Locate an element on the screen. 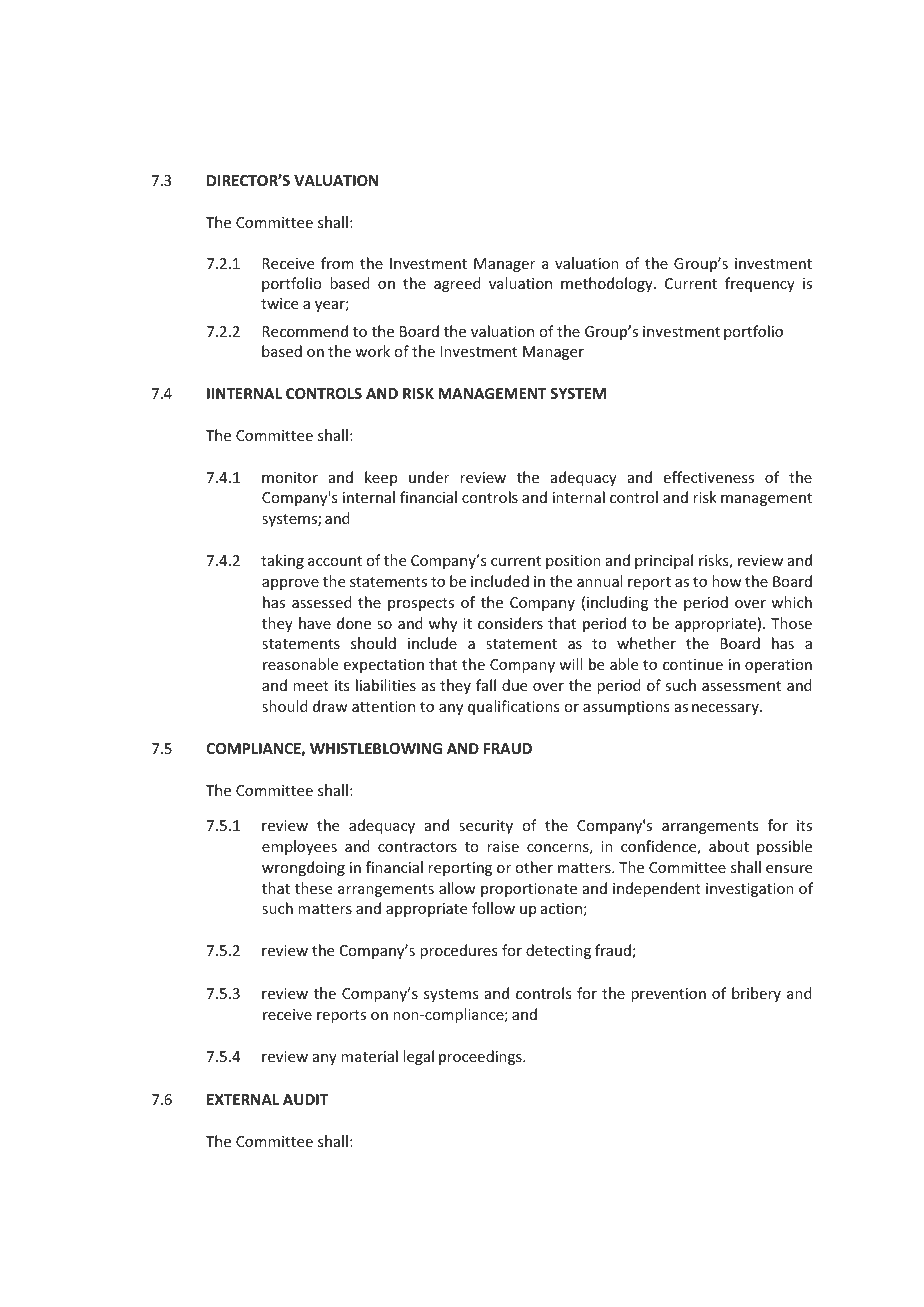 Image resolution: width=924 pixels, height=1307 pixels. assessment is located at coordinates (741, 686).
